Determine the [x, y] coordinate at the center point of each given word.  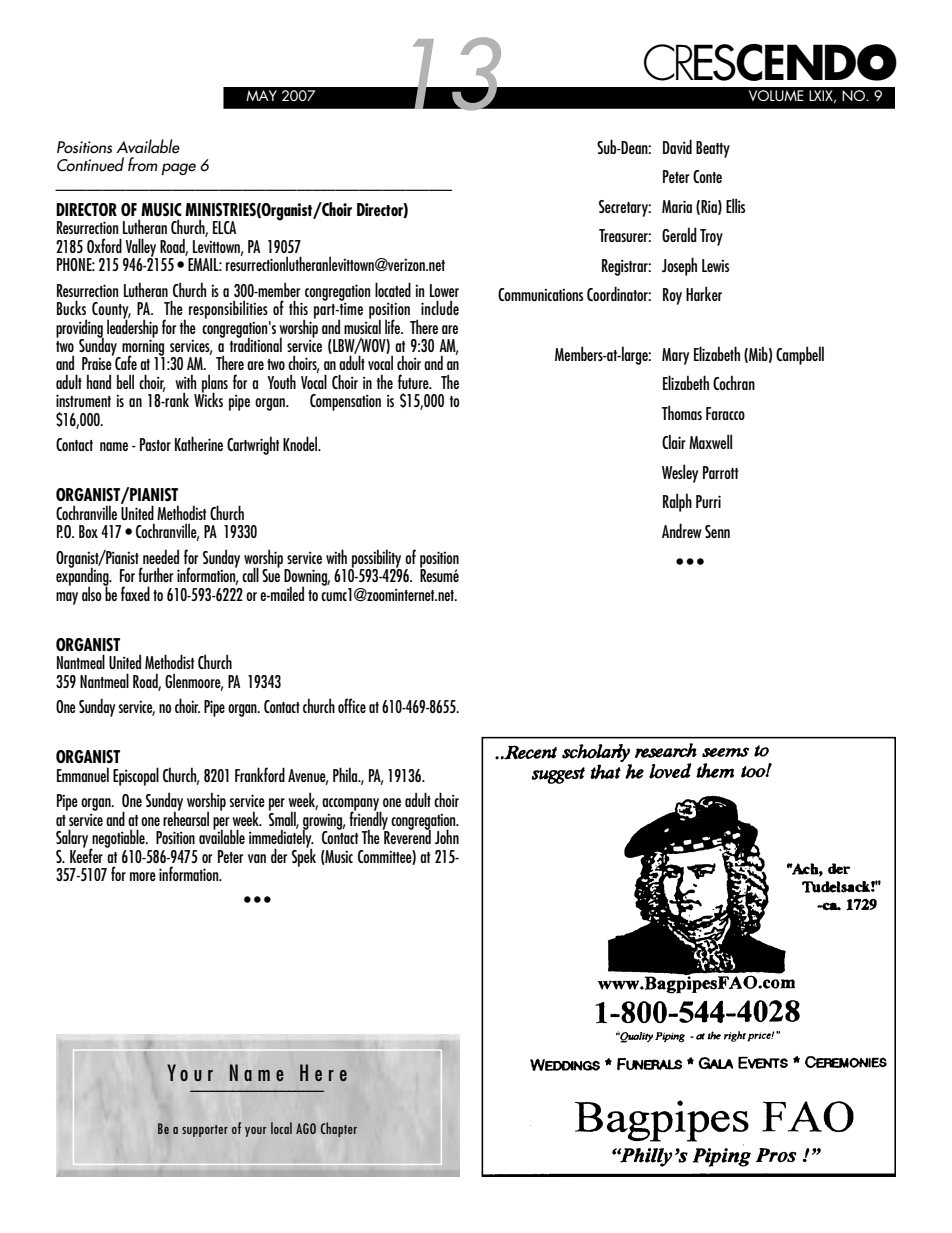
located [393, 289]
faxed [135, 593]
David [677, 146]
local [281, 1128]
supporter [205, 1131]
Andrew [682, 530]
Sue [271, 574]
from [143, 164]
